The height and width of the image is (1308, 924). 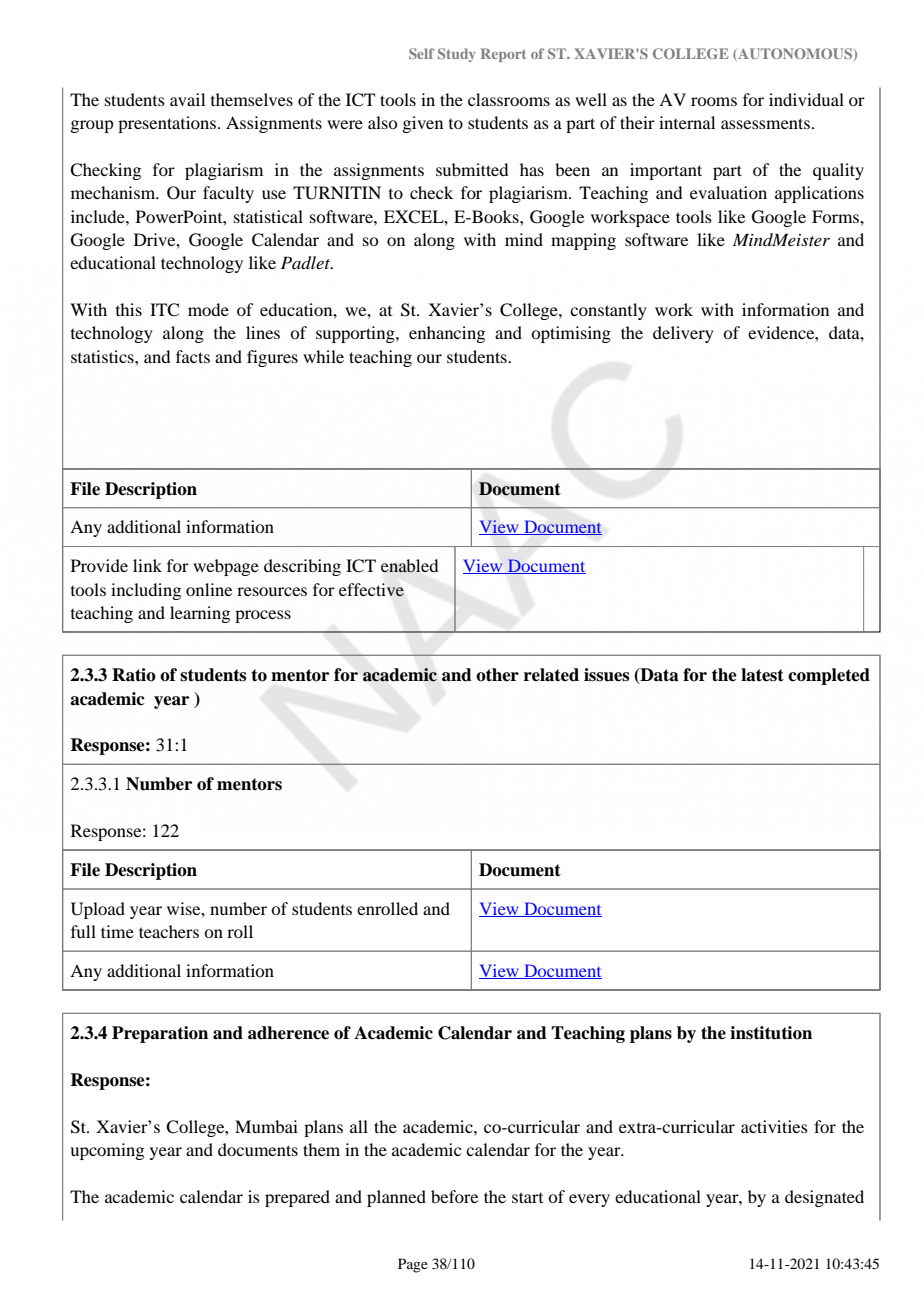 What do you see at coordinates (200, 614) in the image?
I see `learning` at bounding box center [200, 614].
